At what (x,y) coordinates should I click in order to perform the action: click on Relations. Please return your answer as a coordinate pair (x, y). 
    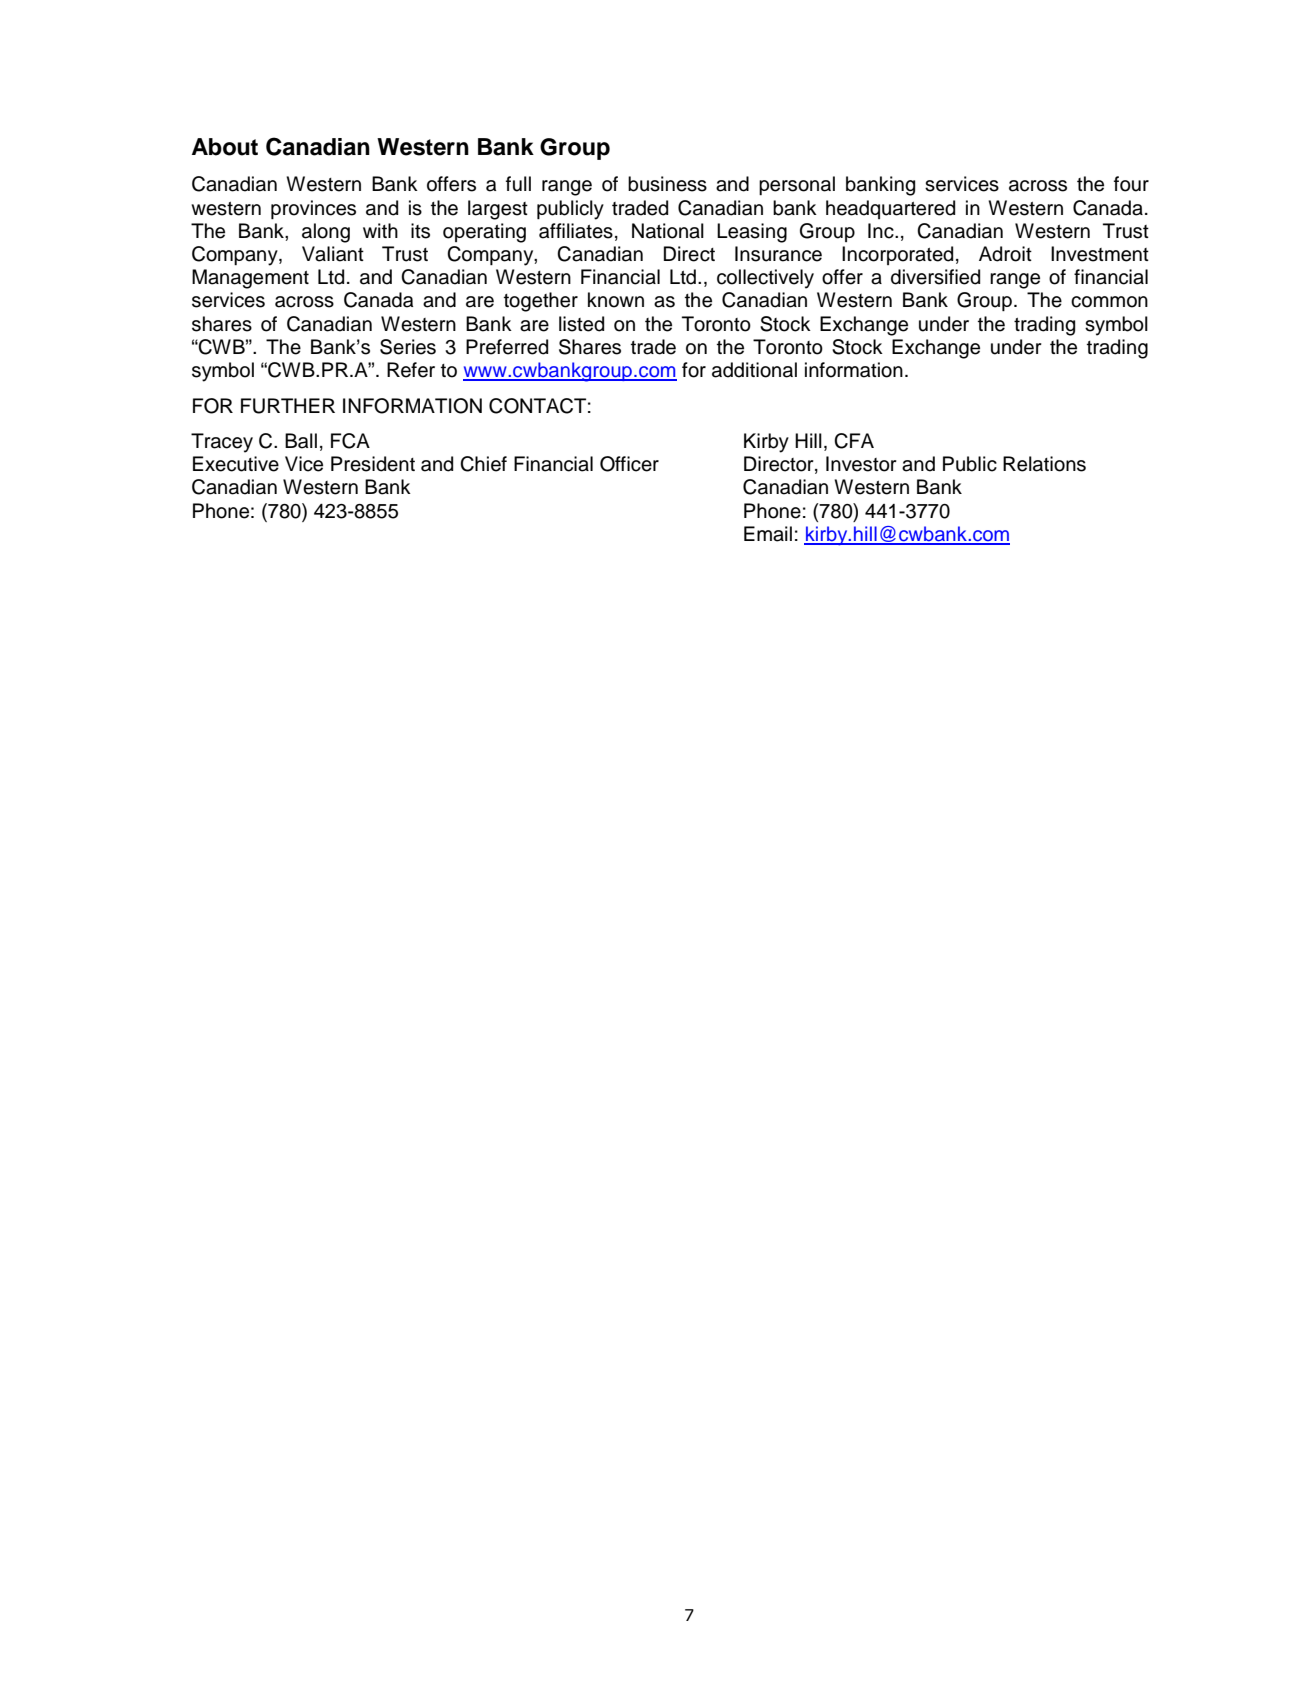
    Looking at the image, I should click on (1044, 464).
